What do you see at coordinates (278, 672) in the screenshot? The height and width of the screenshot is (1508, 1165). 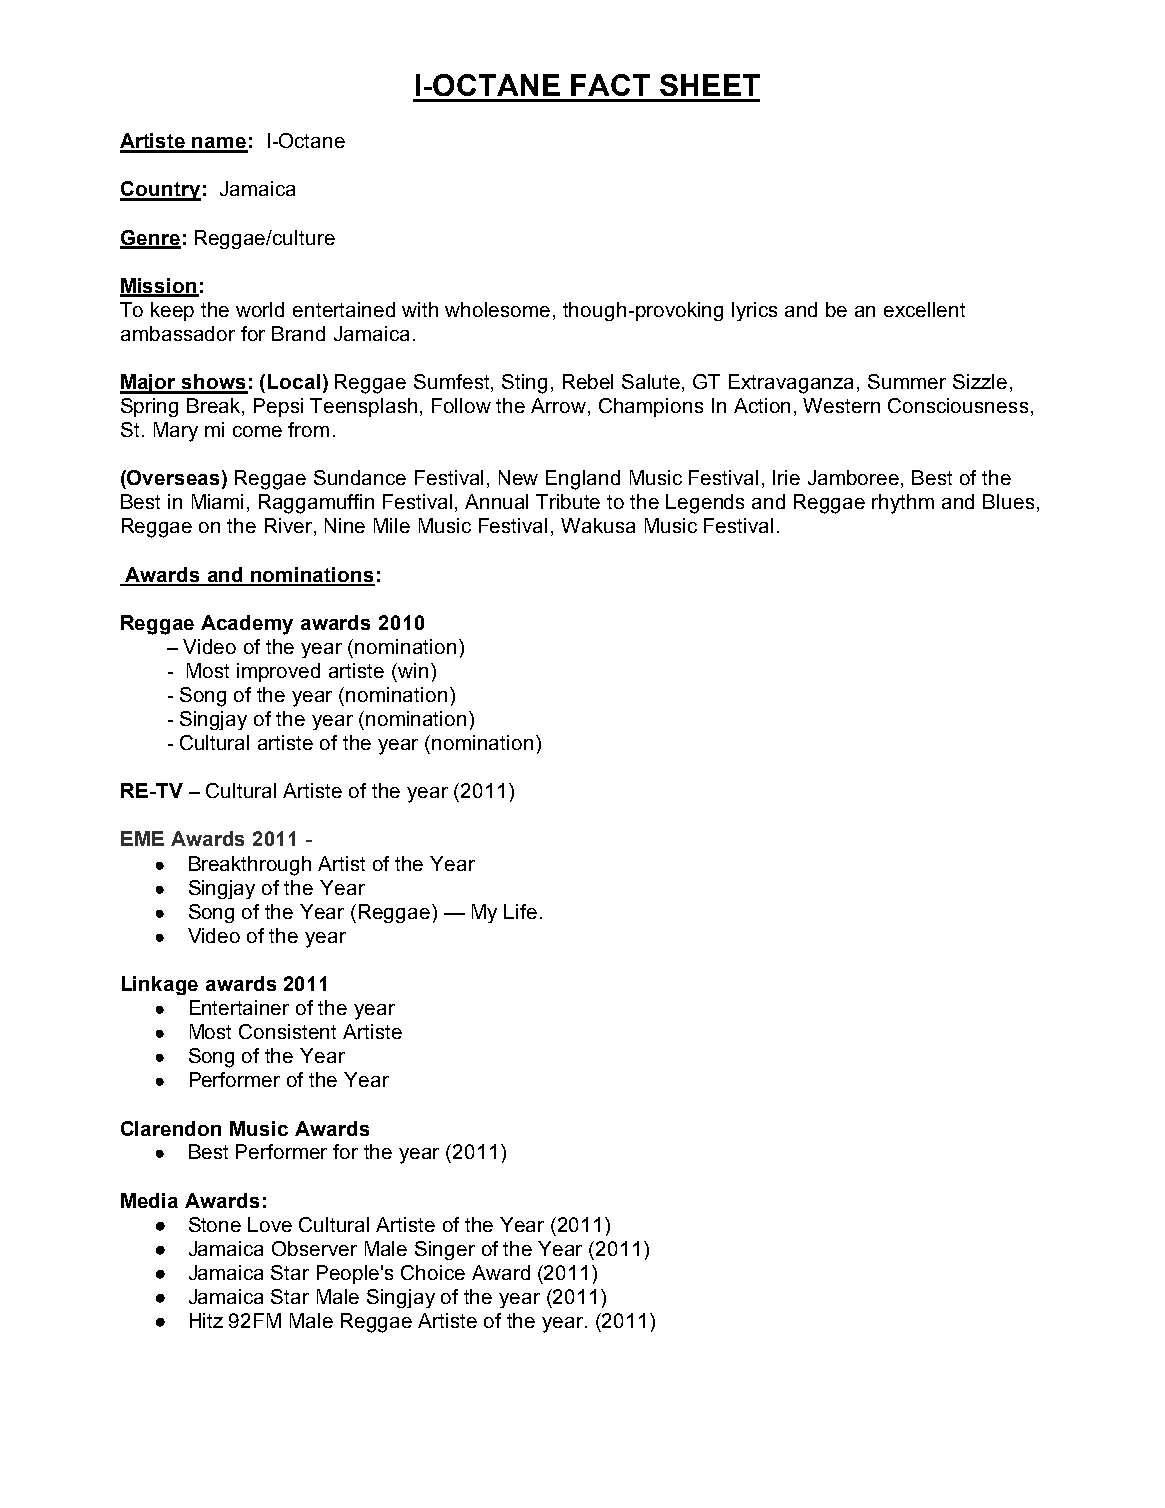 I see `improved` at bounding box center [278, 672].
